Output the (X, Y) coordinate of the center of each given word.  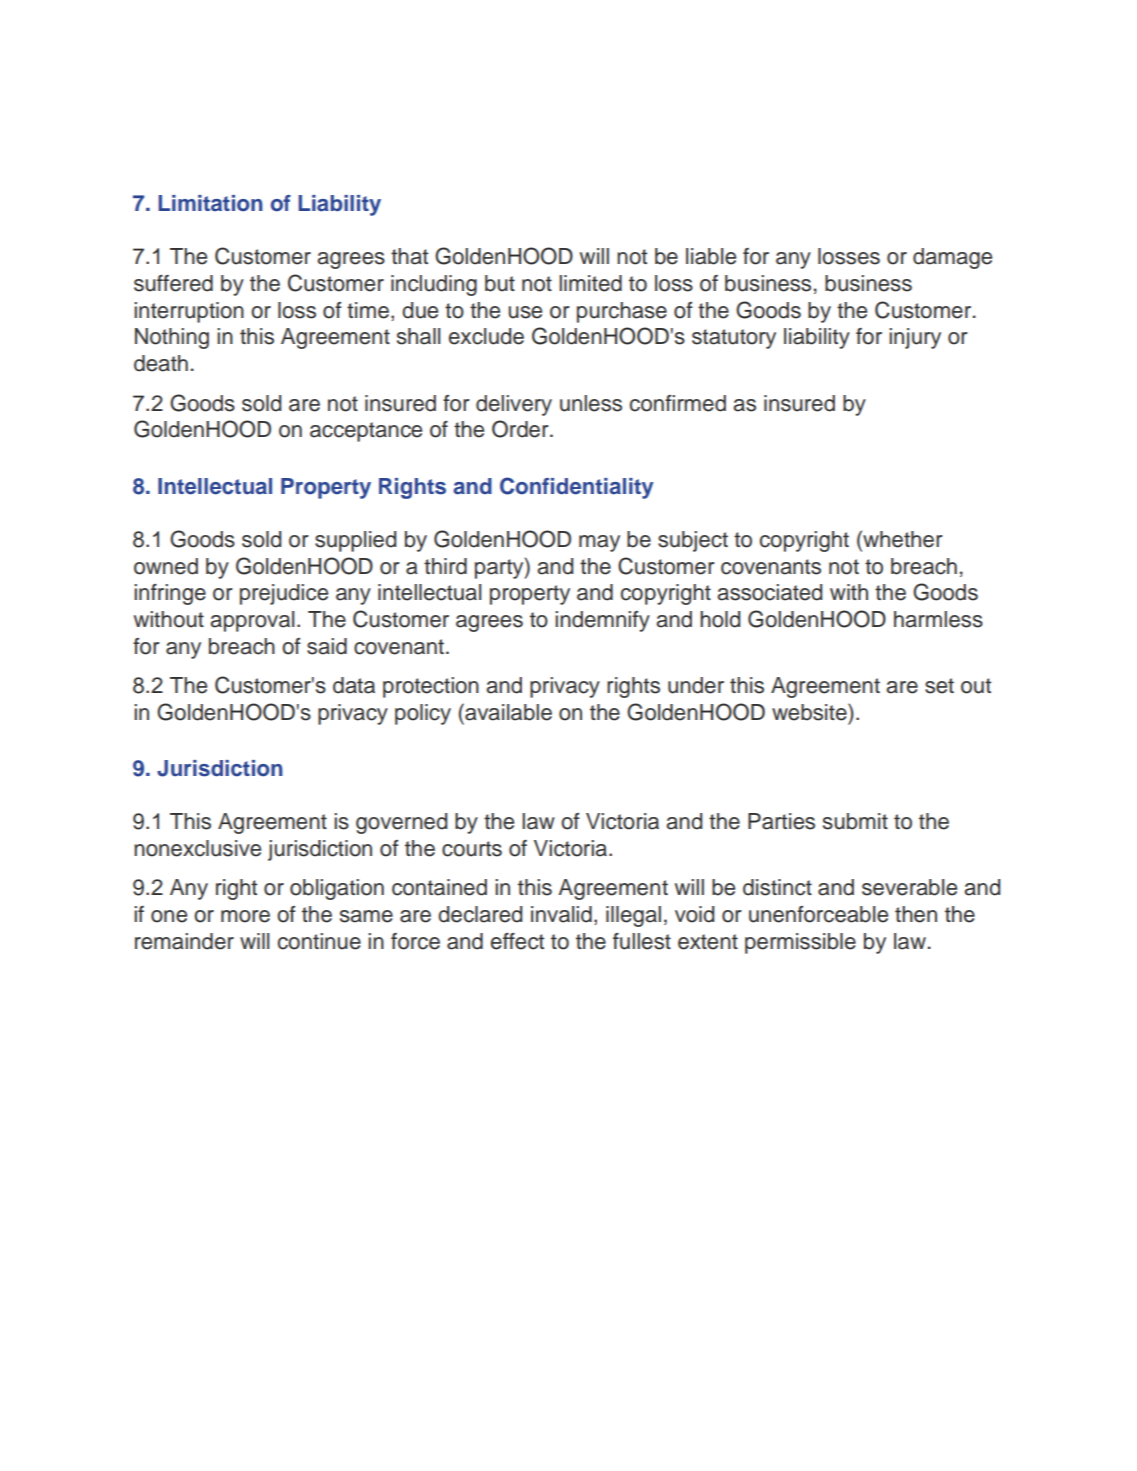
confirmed (678, 403)
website (810, 712)
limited (590, 283)
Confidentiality (577, 488)
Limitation (210, 203)
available (507, 712)
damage (952, 258)
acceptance (366, 432)
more (245, 916)
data (354, 685)
